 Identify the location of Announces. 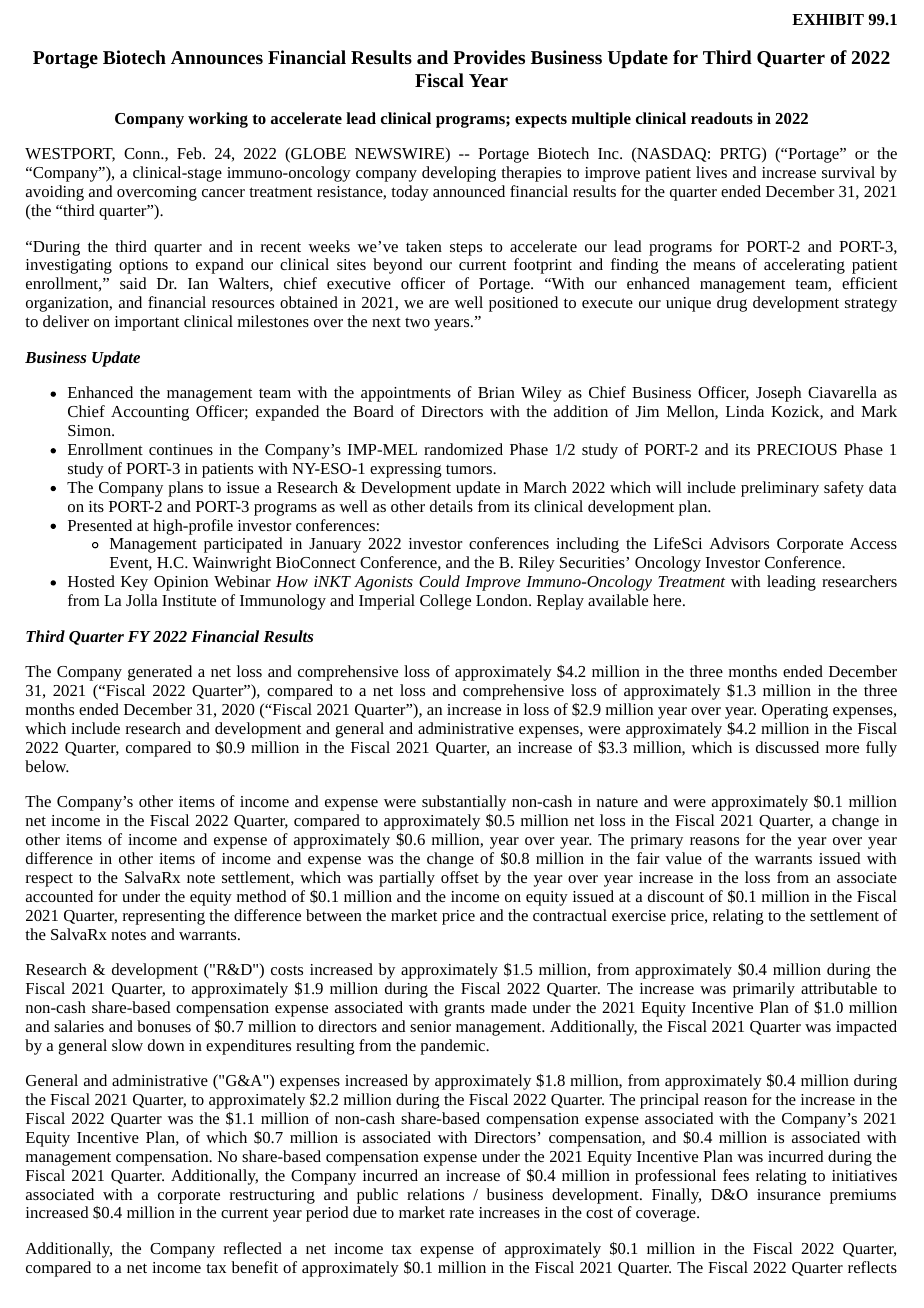
(217, 57).
